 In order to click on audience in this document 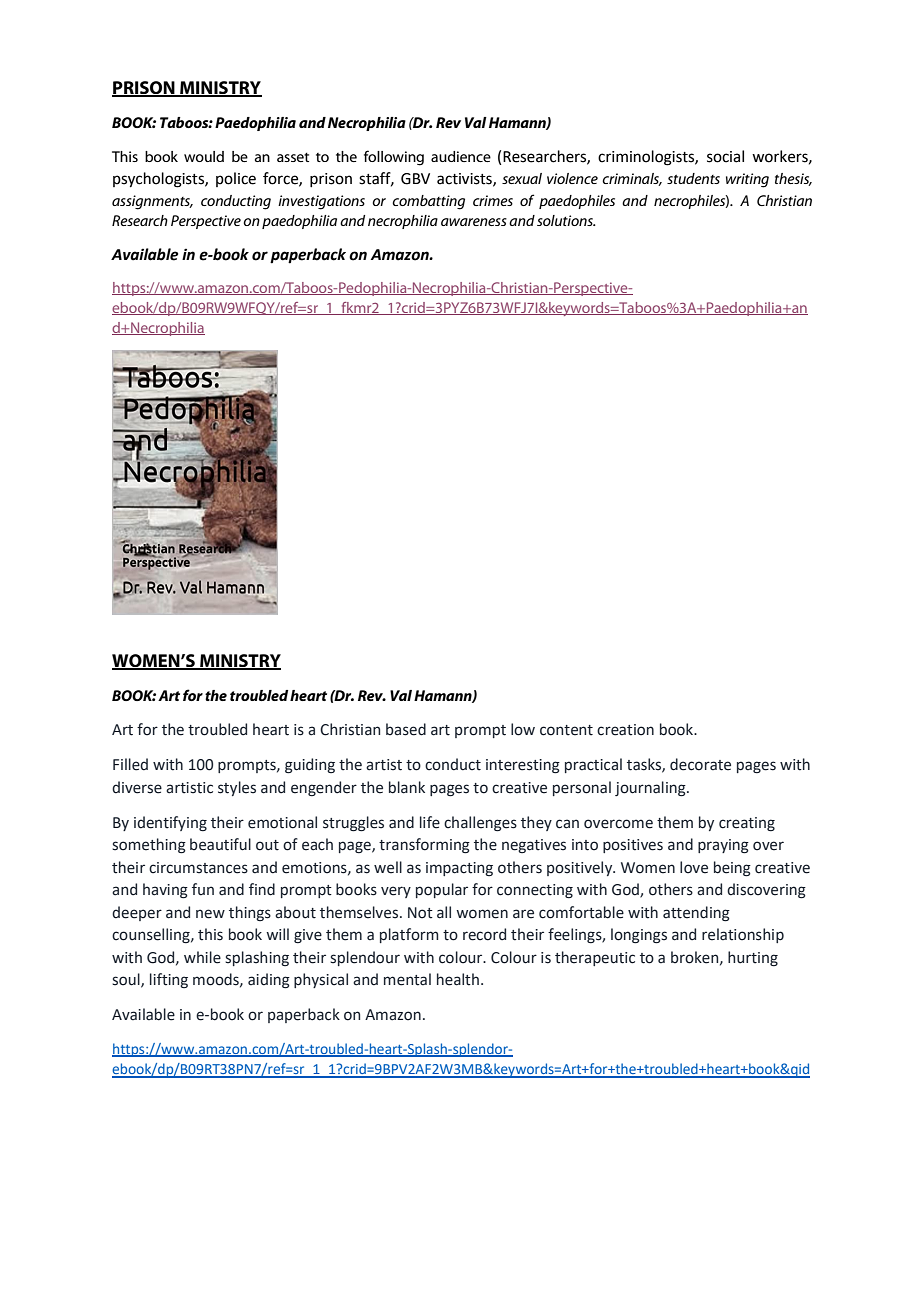, I will do `click(461, 156)`.
